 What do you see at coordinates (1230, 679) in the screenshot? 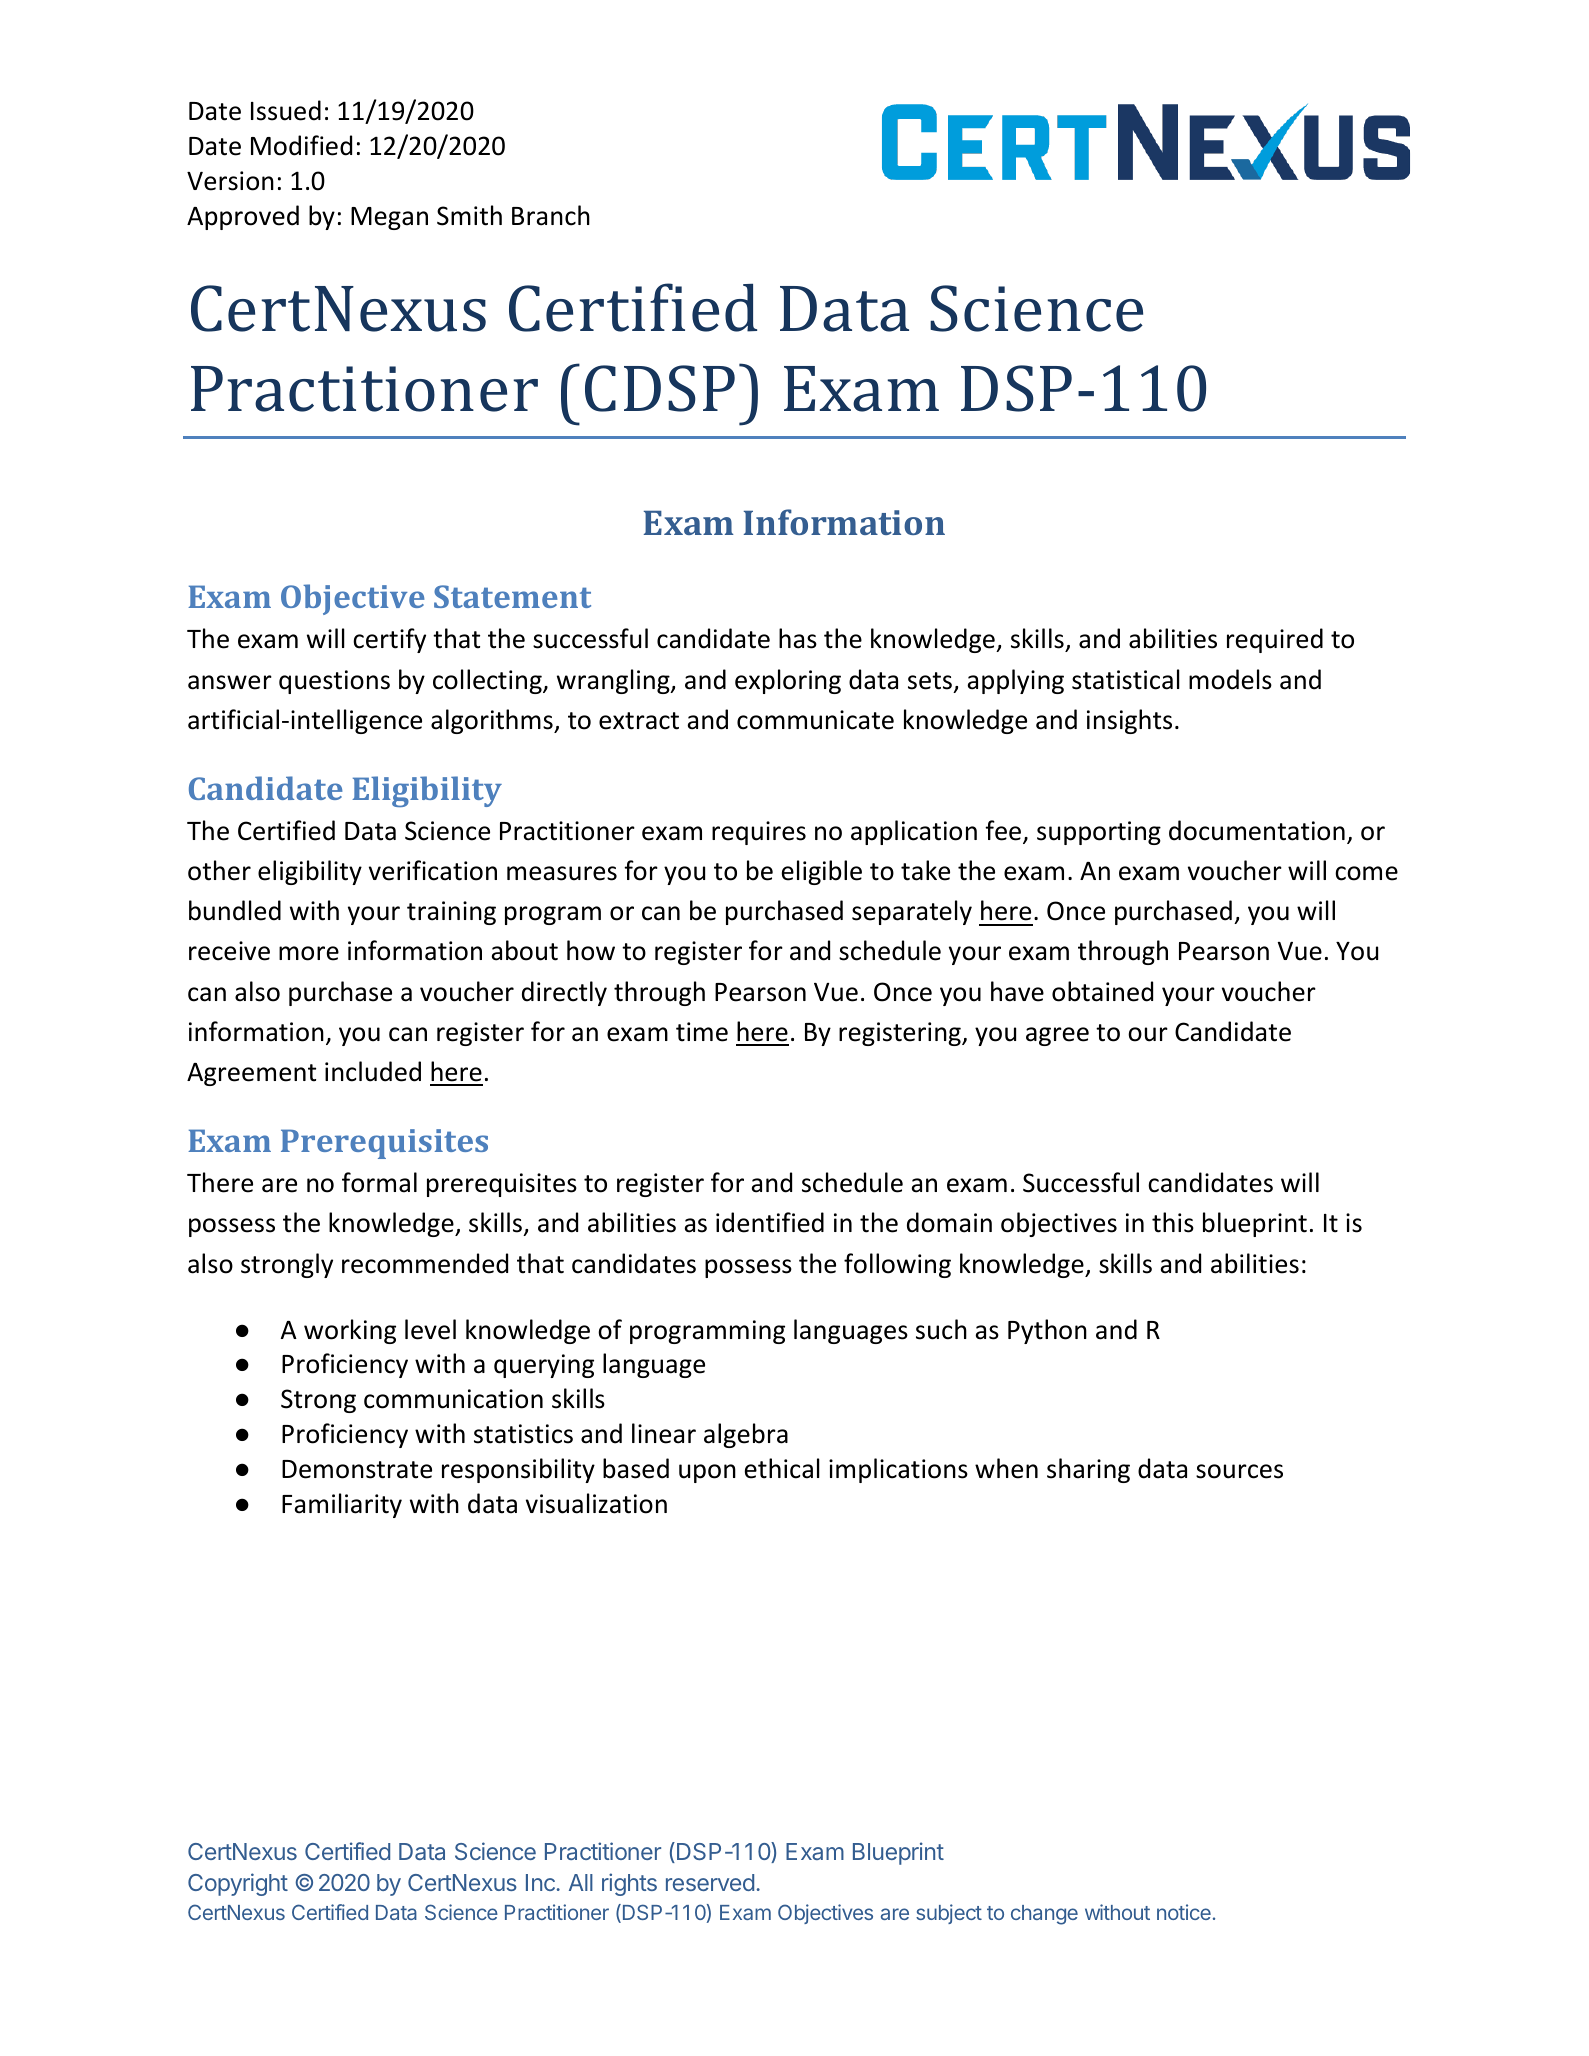
I see `models` at bounding box center [1230, 679].
